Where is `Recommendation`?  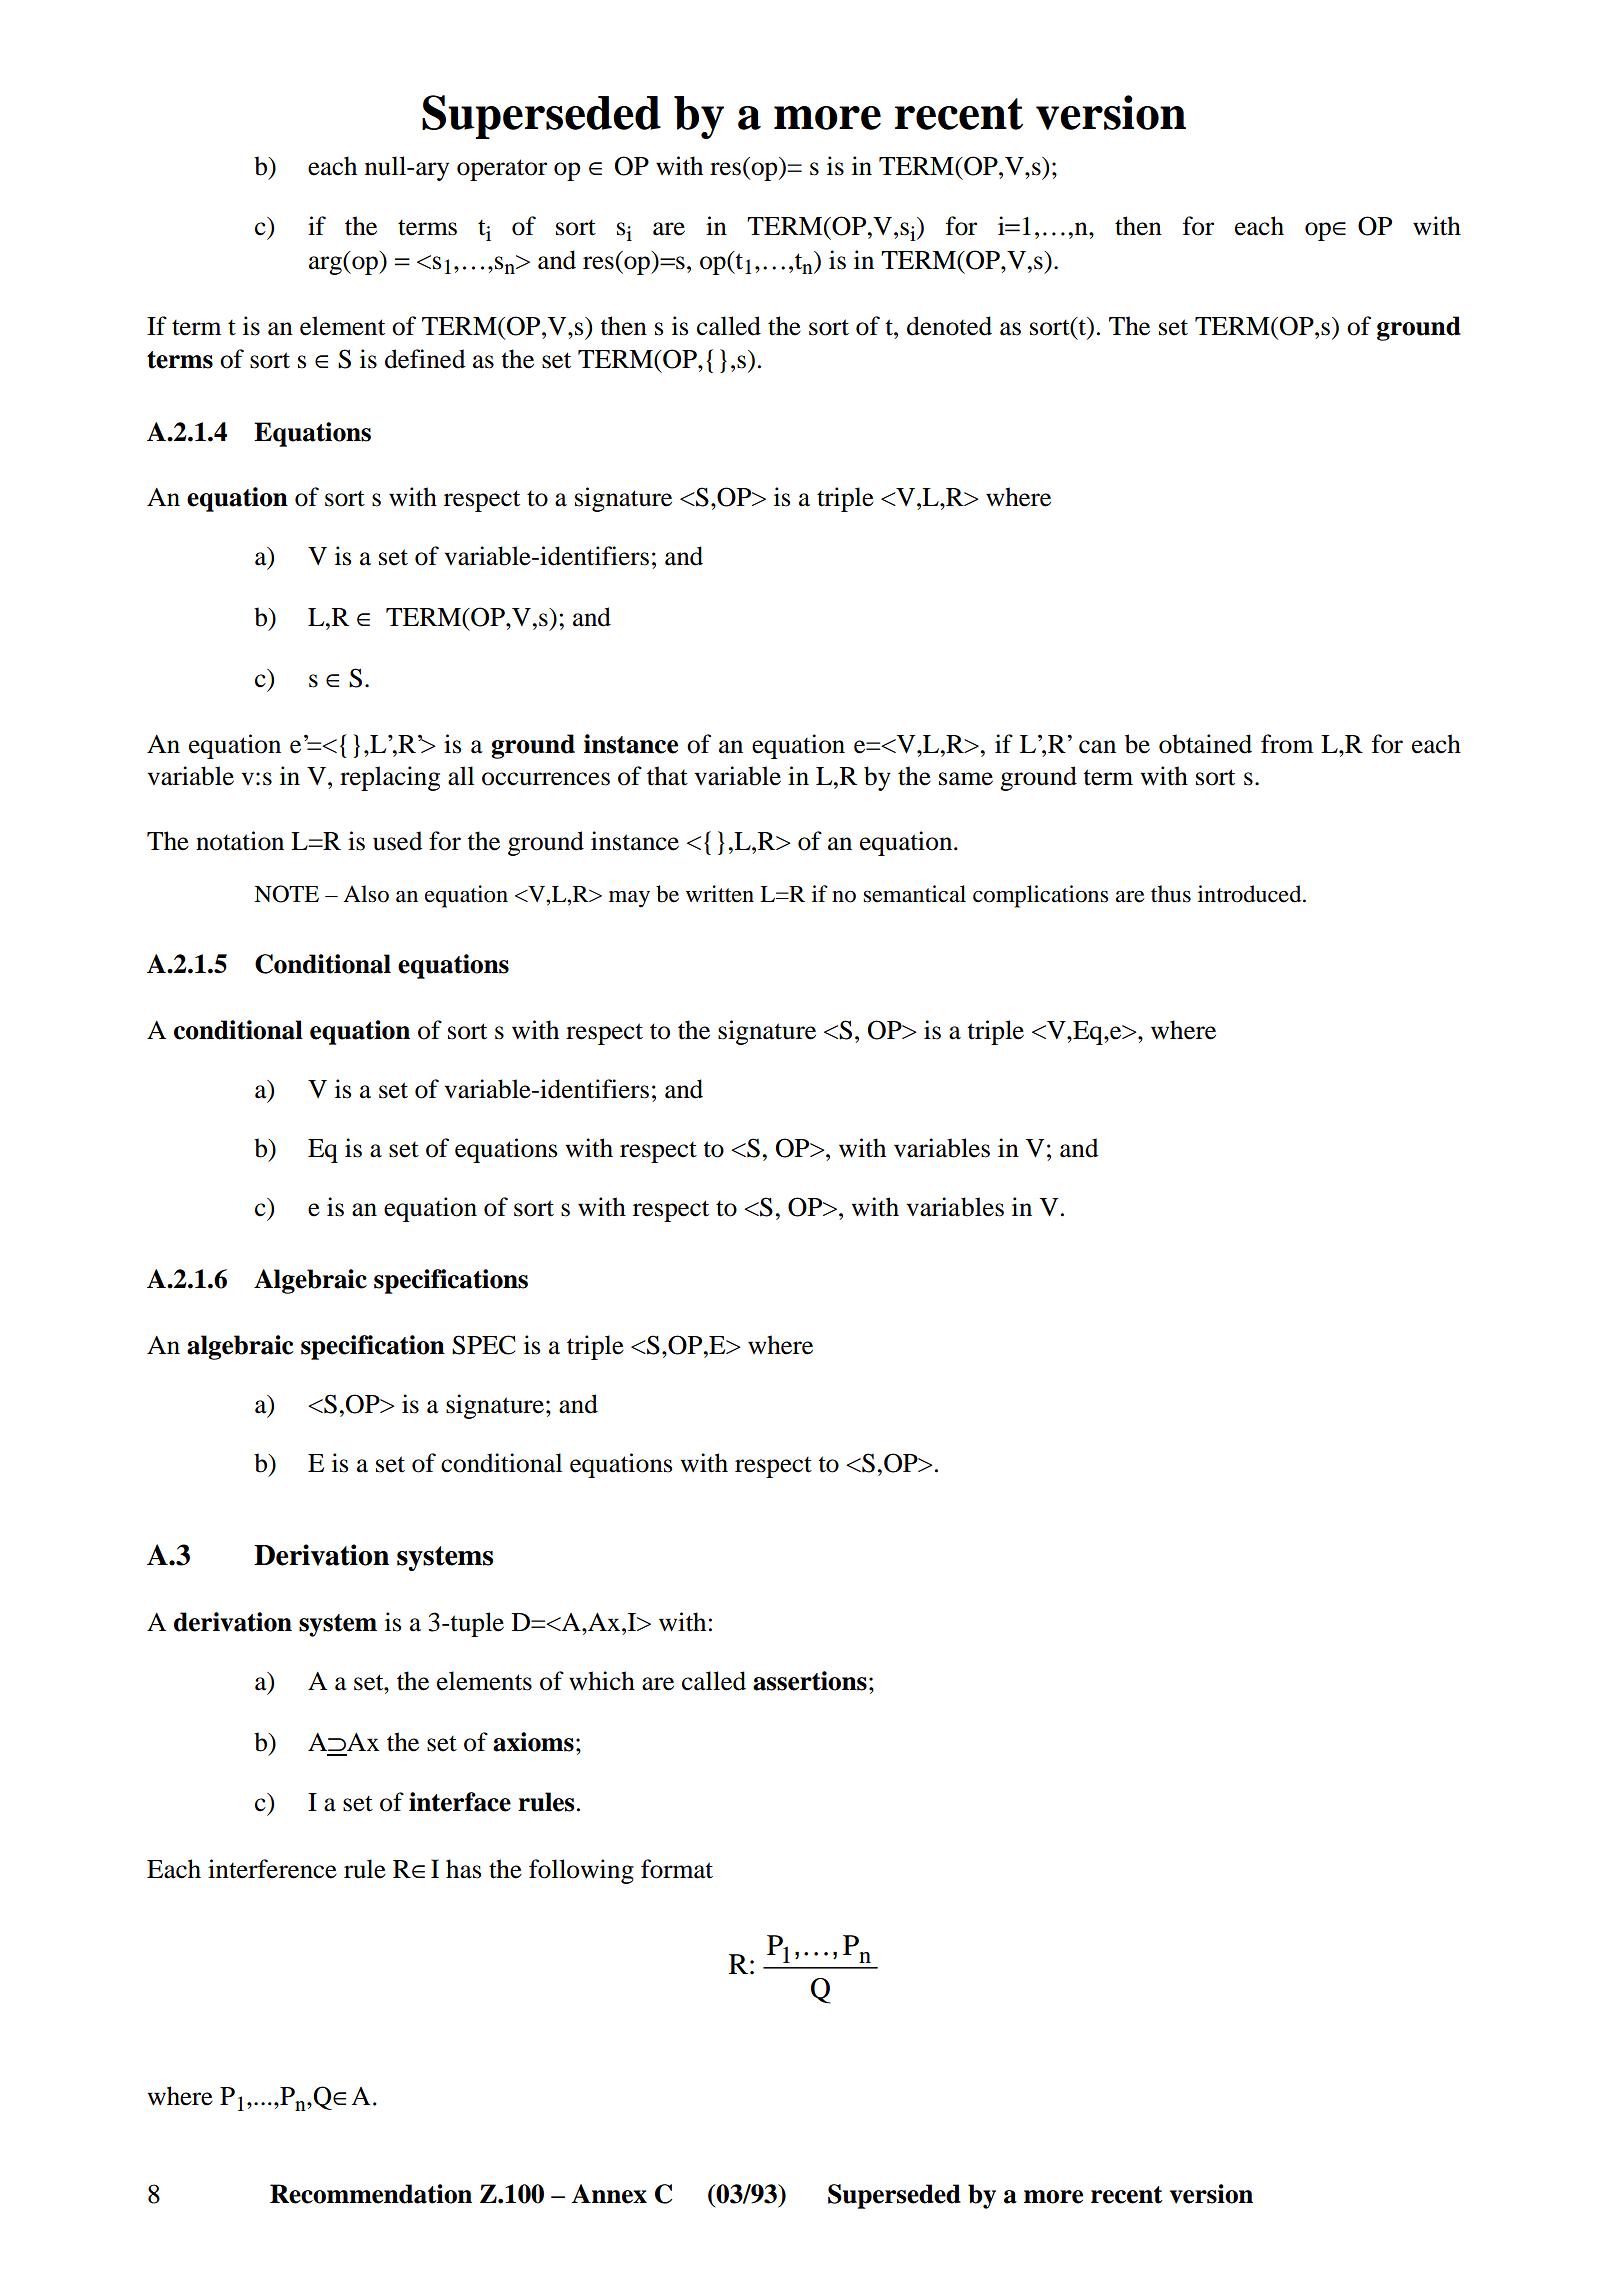 Recommendation is located at coordinates (371, 2194).
